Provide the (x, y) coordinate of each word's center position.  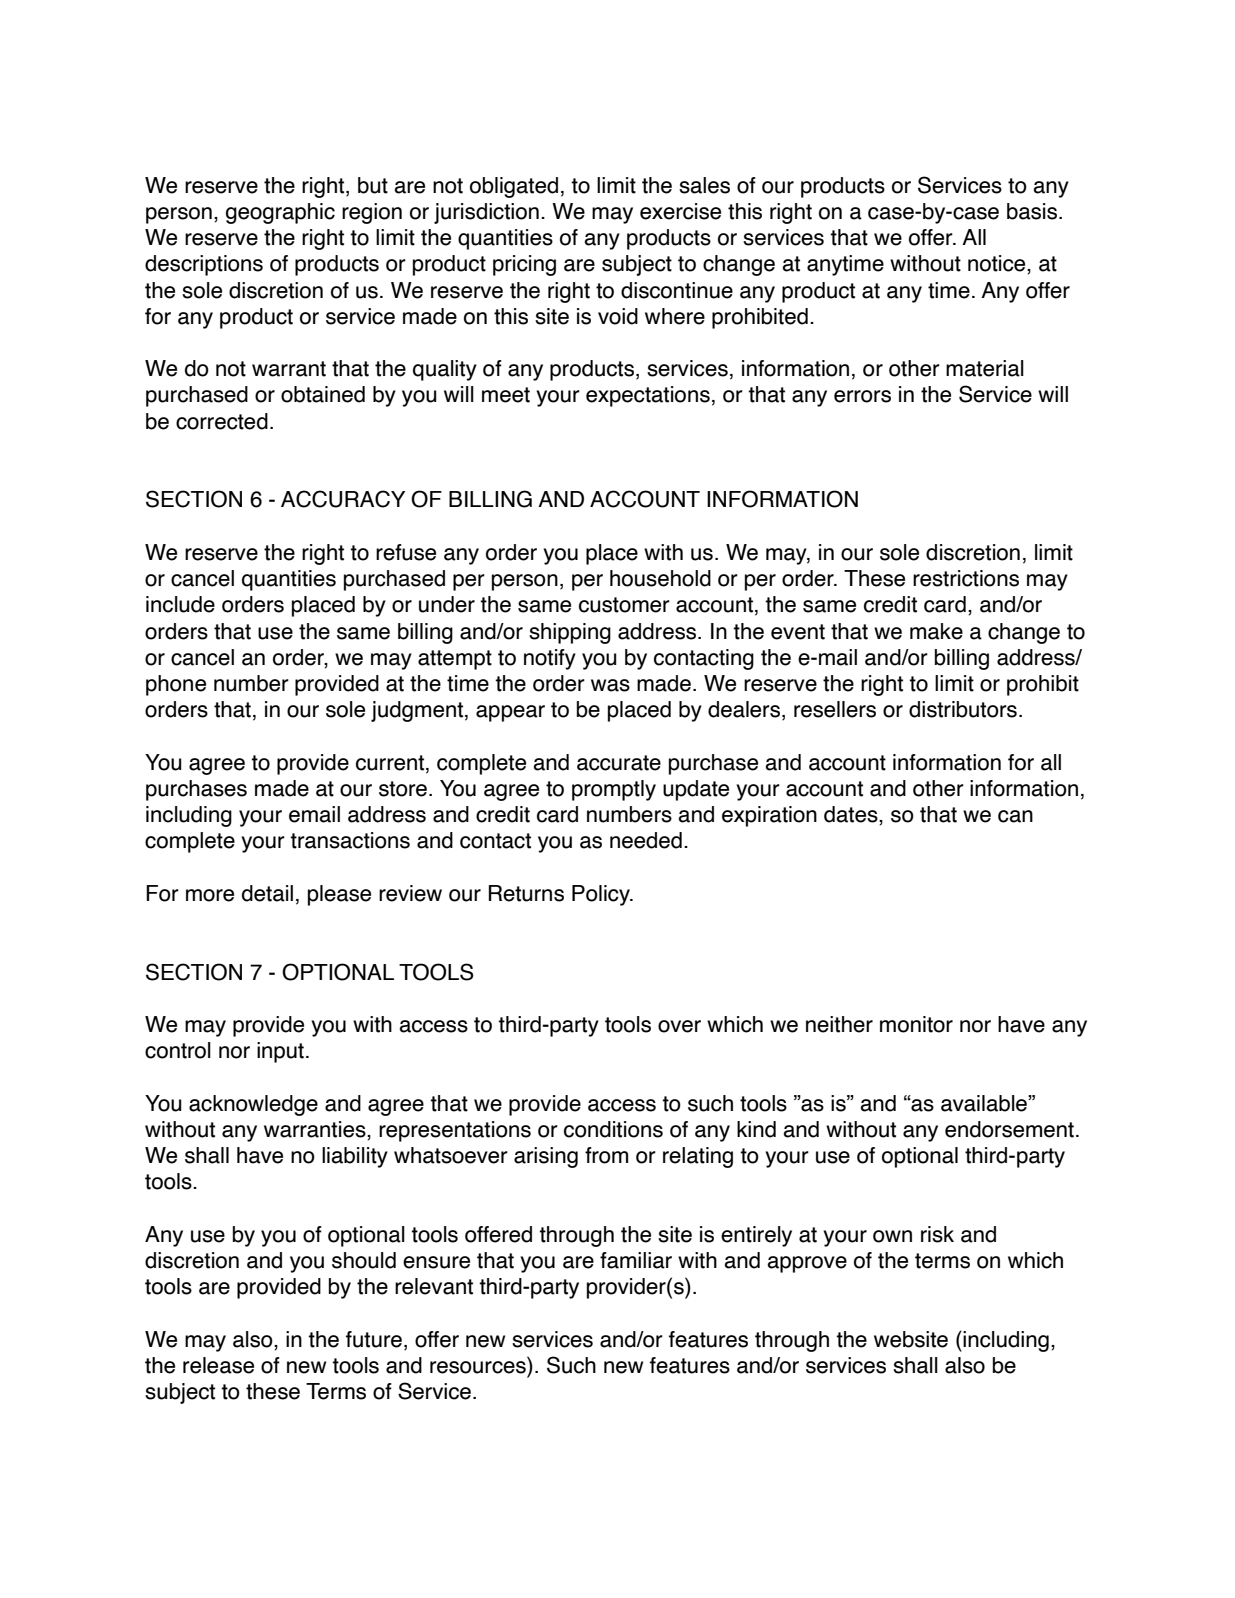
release (218, 1365)
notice (998, 263)
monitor (916, 1024)
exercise (680, 211)
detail (267, 893)
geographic (280, 213)
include (180, 604)
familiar (636, 1260)
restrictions (966, 578)
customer (624, 605)
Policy (602, 895)
